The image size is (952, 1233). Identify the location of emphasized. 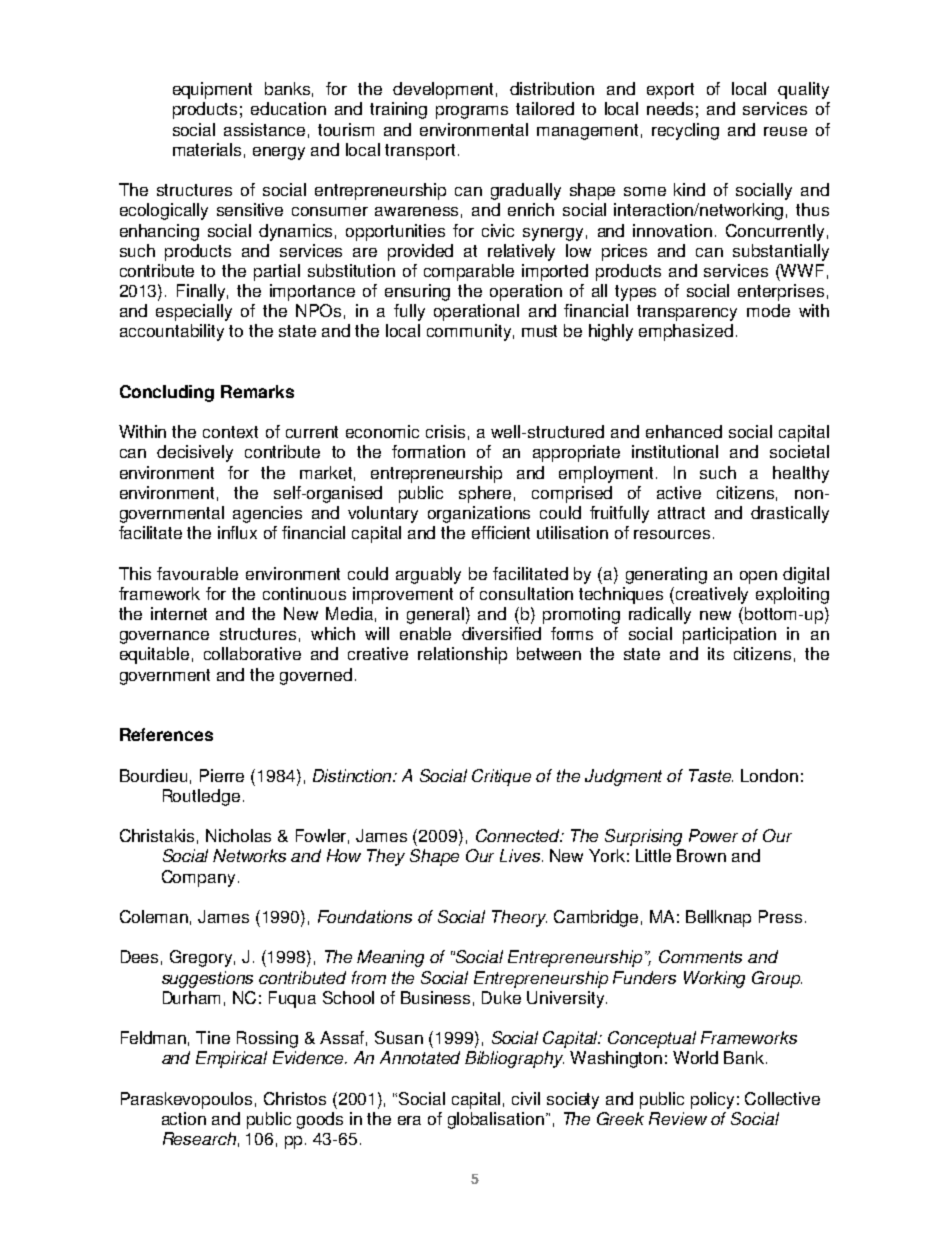
(686, 332).
